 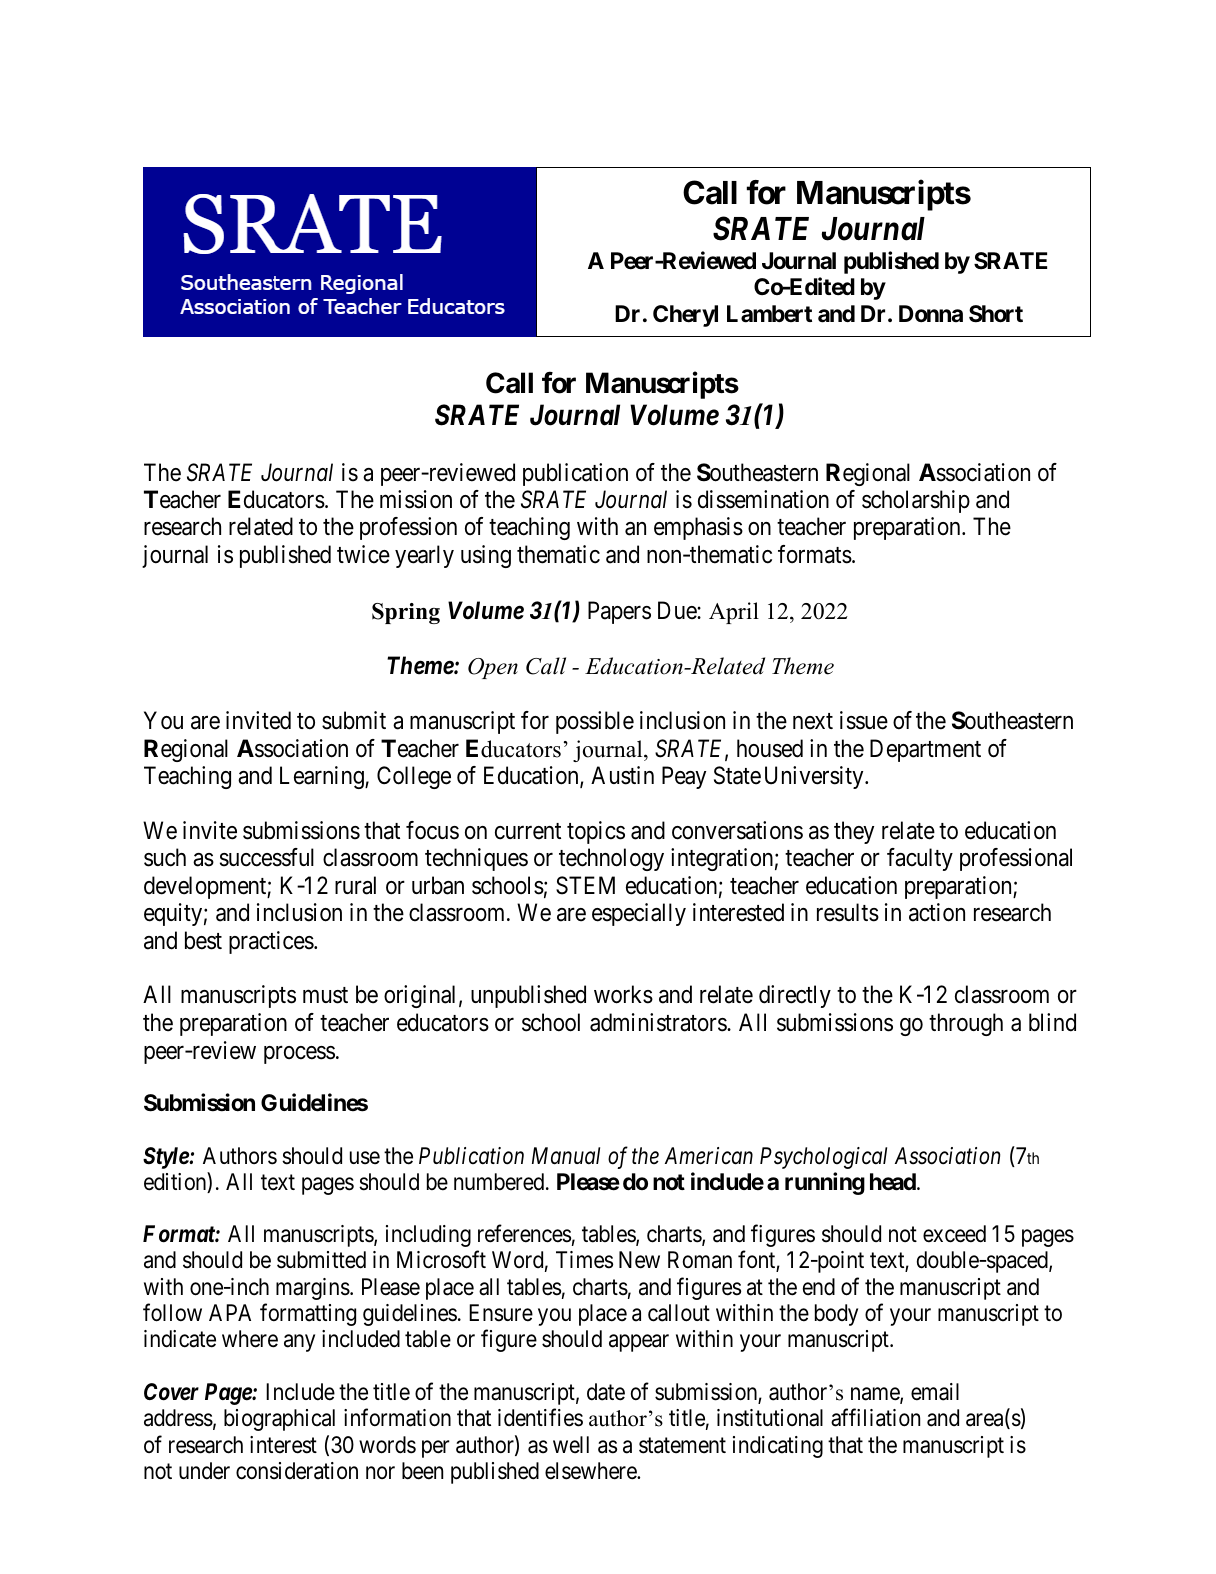 I want to click on process, so click(x=299, y=1055).
